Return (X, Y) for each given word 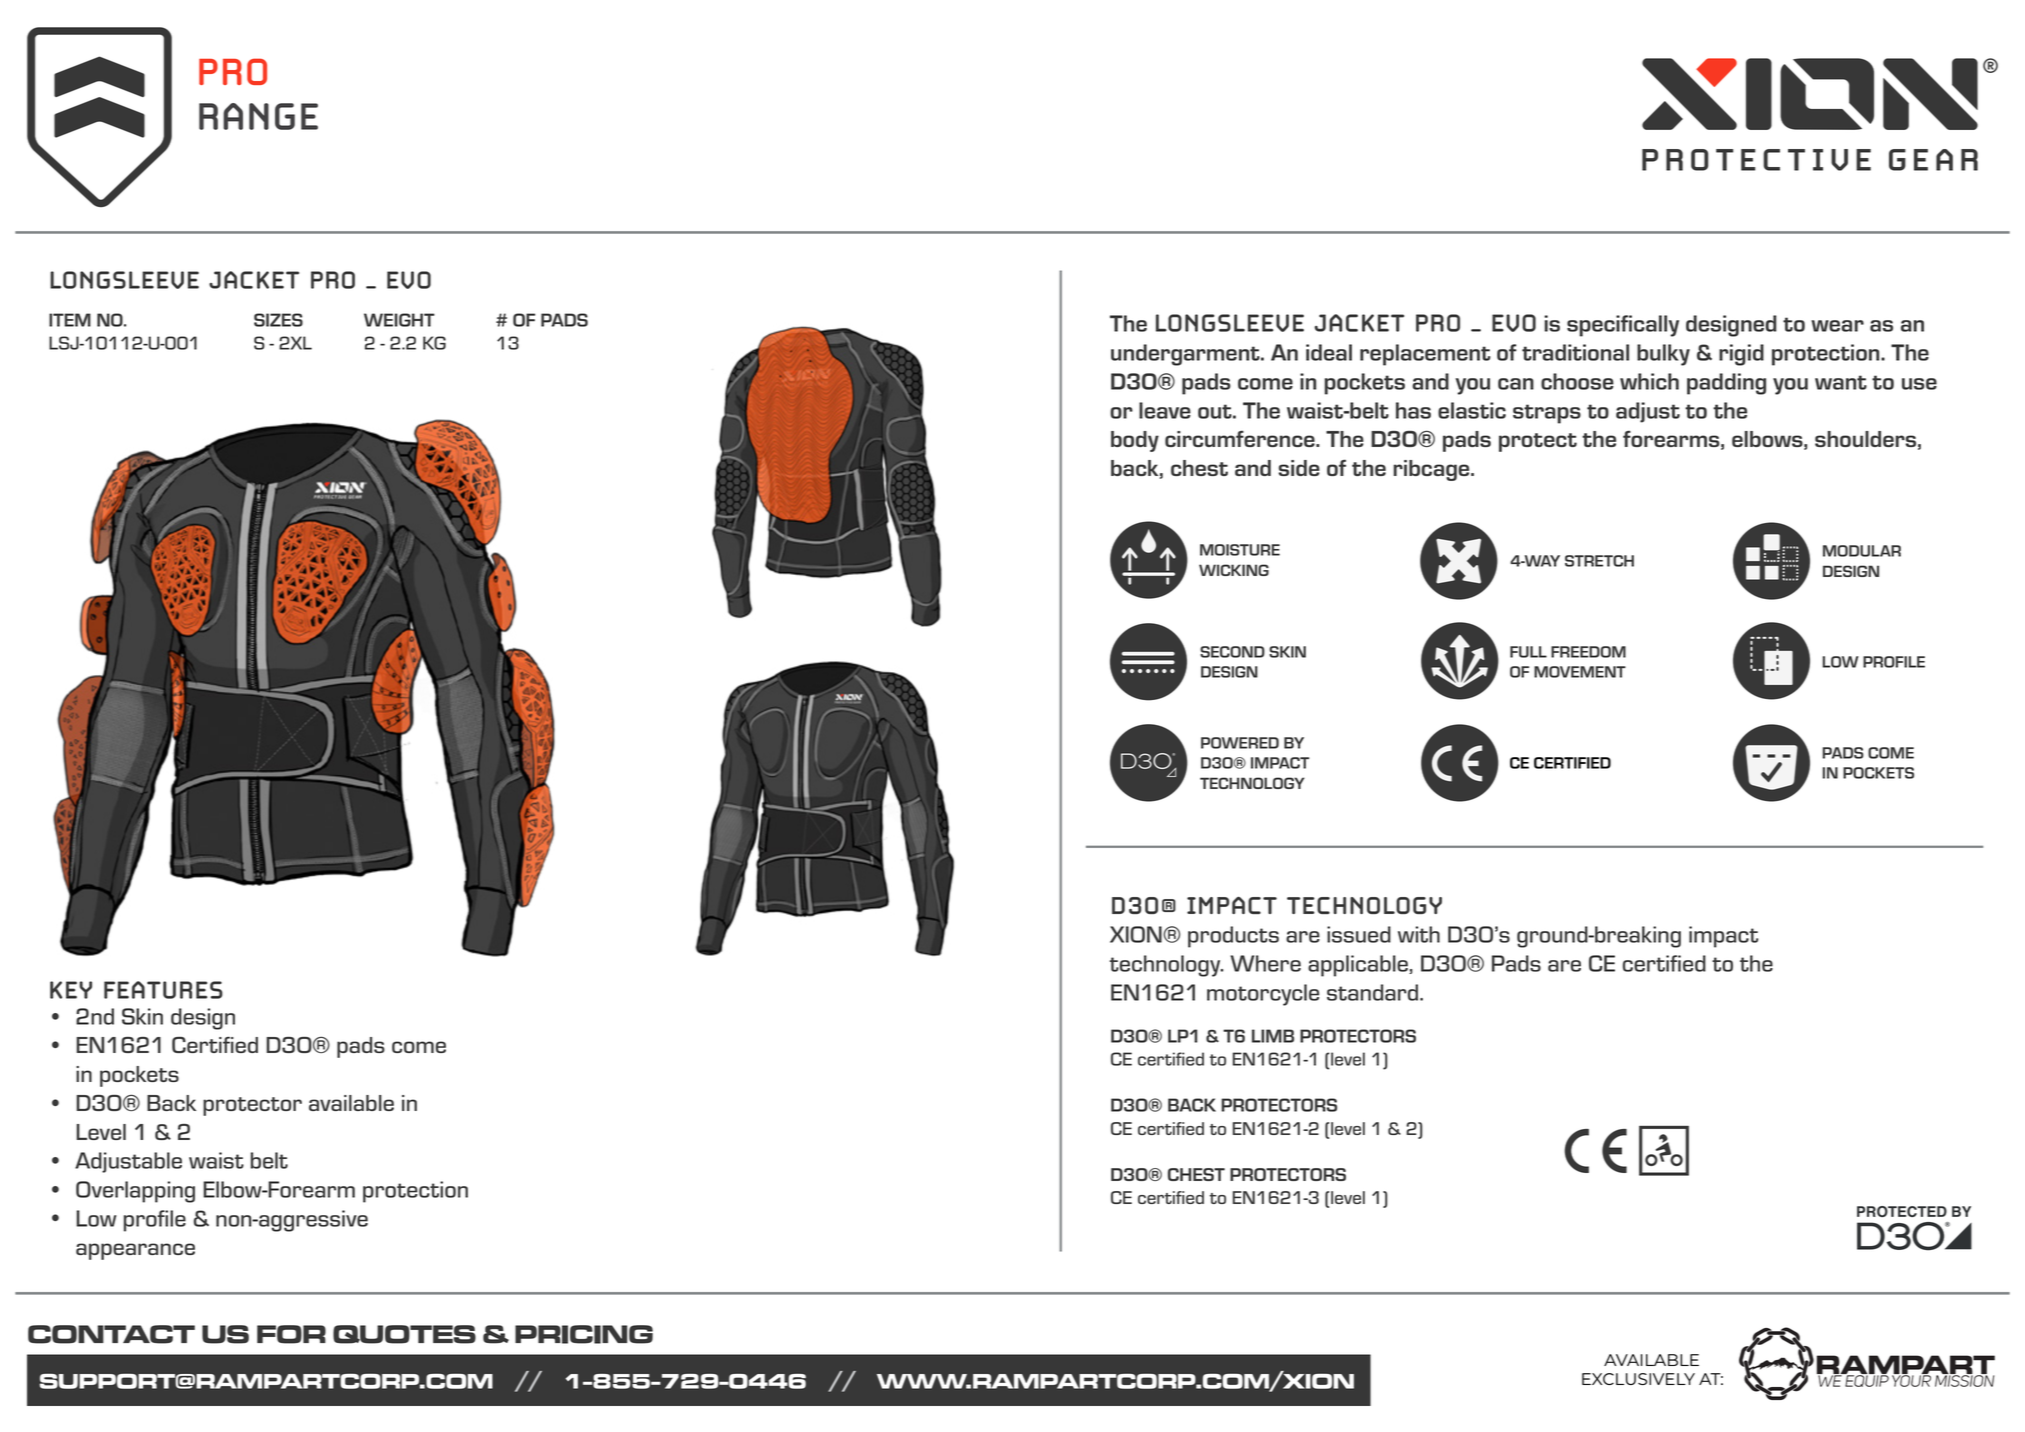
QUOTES (404, 1334)
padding (1726, 384)
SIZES (278, 320)
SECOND (1232, 652)
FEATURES (163, 990)
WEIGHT (399, 320)
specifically (1623, 326)
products (1233, 937)
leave (1165, 410)
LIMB (1273, 1036)
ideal (1329, 352)
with (1419, 934)
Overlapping (135, 1192)
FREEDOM (1588, 652)
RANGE (258, 116)
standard (1372, 992)
